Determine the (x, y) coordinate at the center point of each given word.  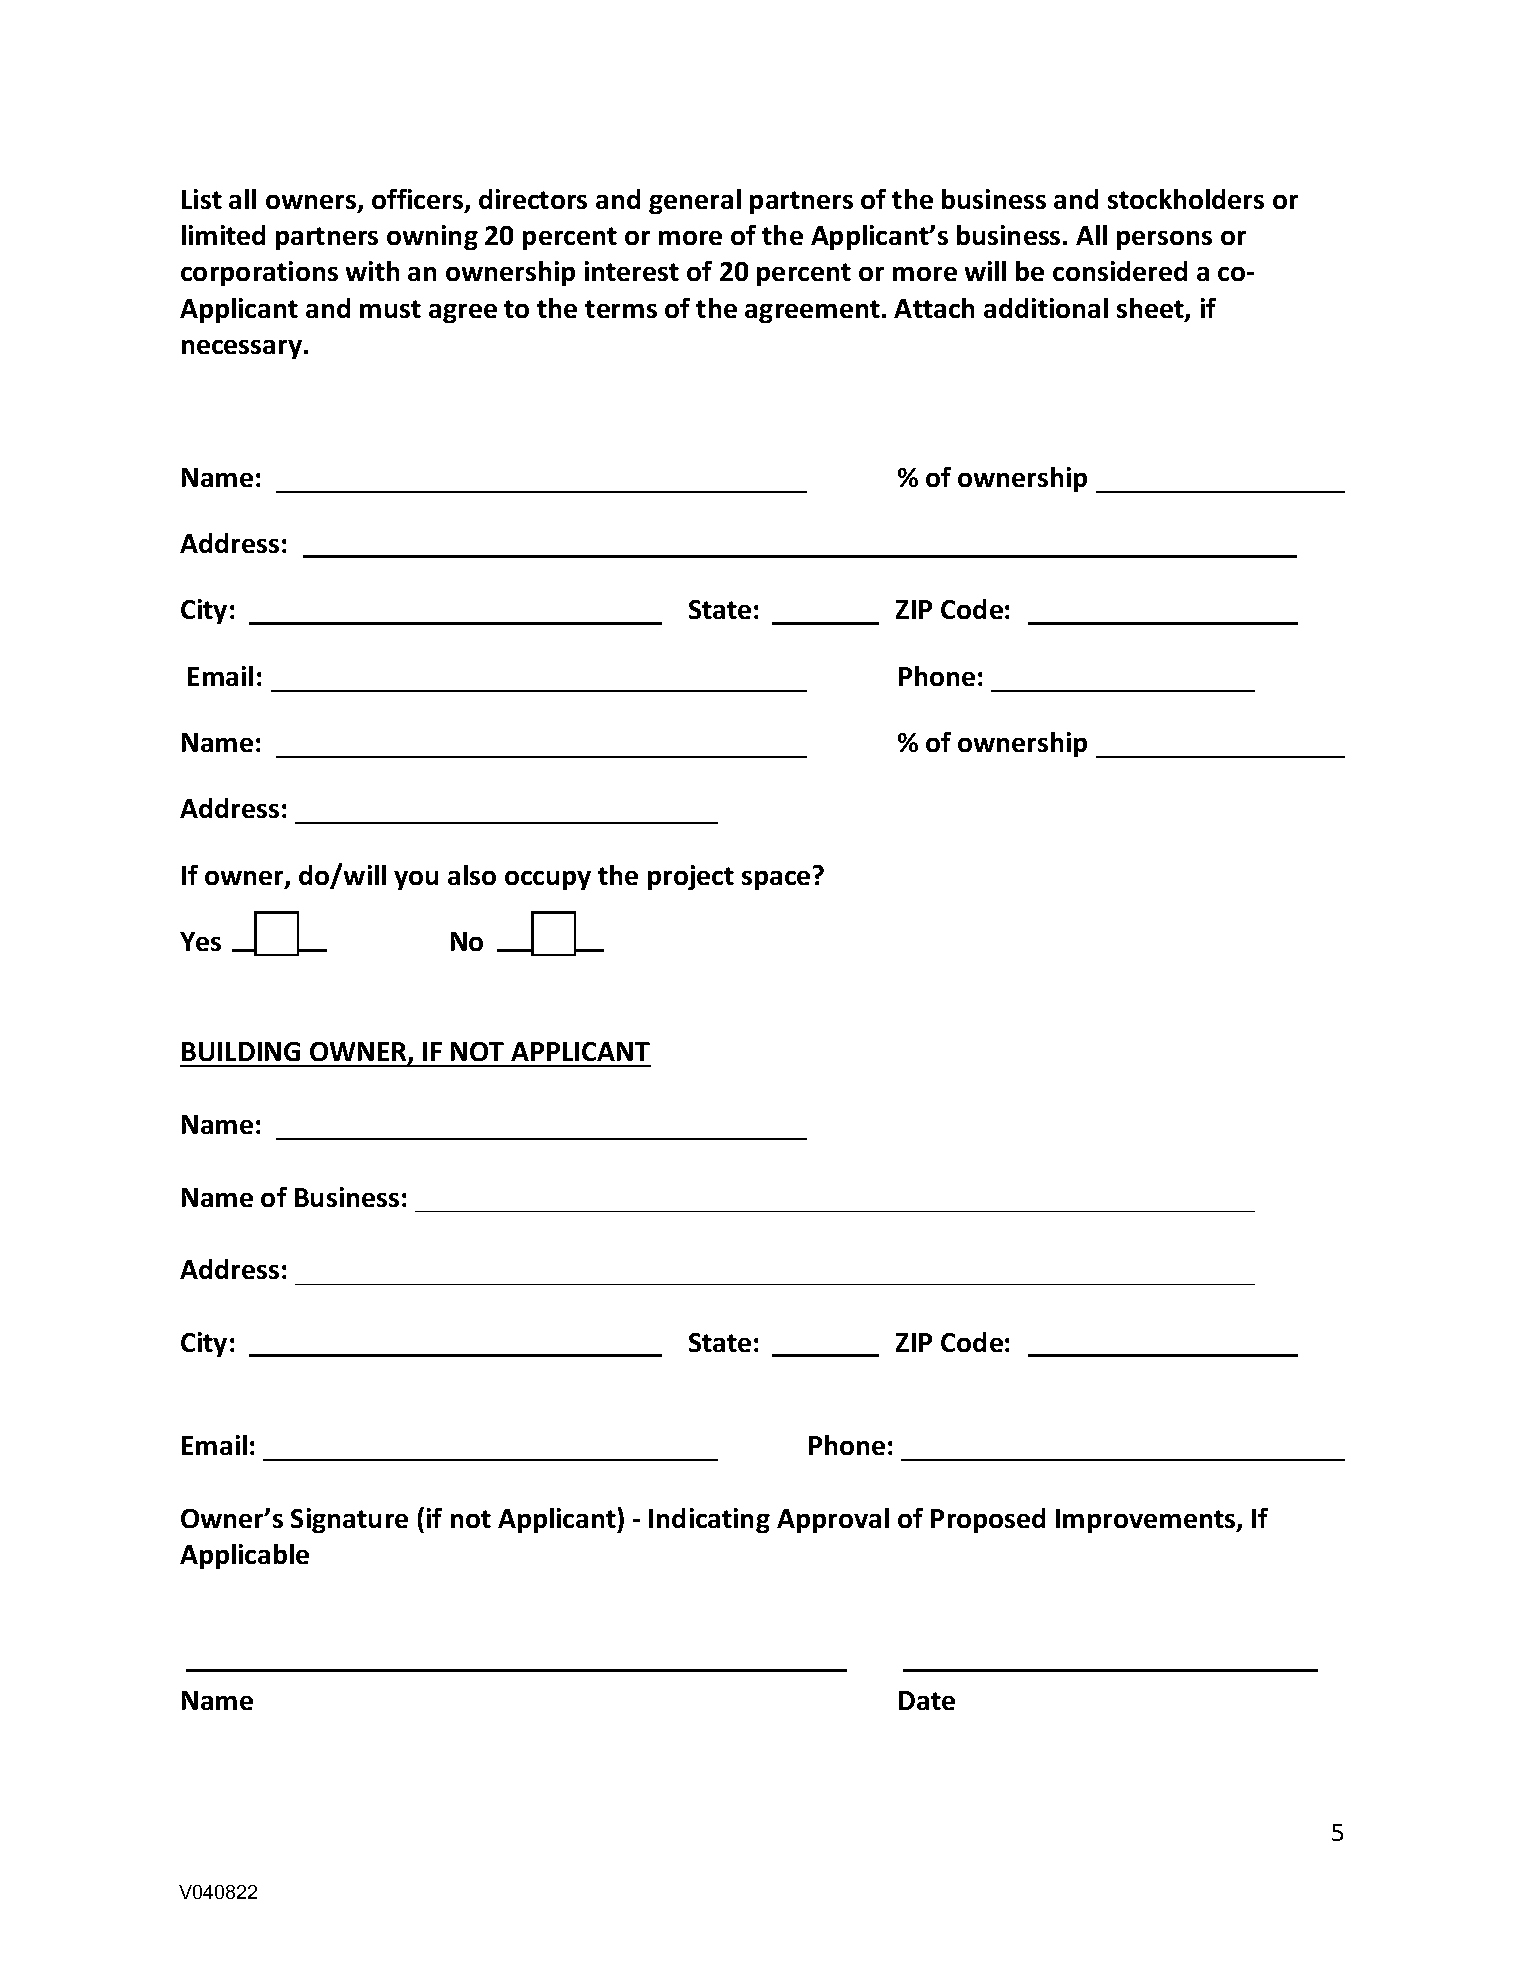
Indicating (709, 1520)
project (691, 877)
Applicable (244, 1556)
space (776, 880)
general (695, 201)
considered (1120, 271)
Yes (200, 941)
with (372, 271)
